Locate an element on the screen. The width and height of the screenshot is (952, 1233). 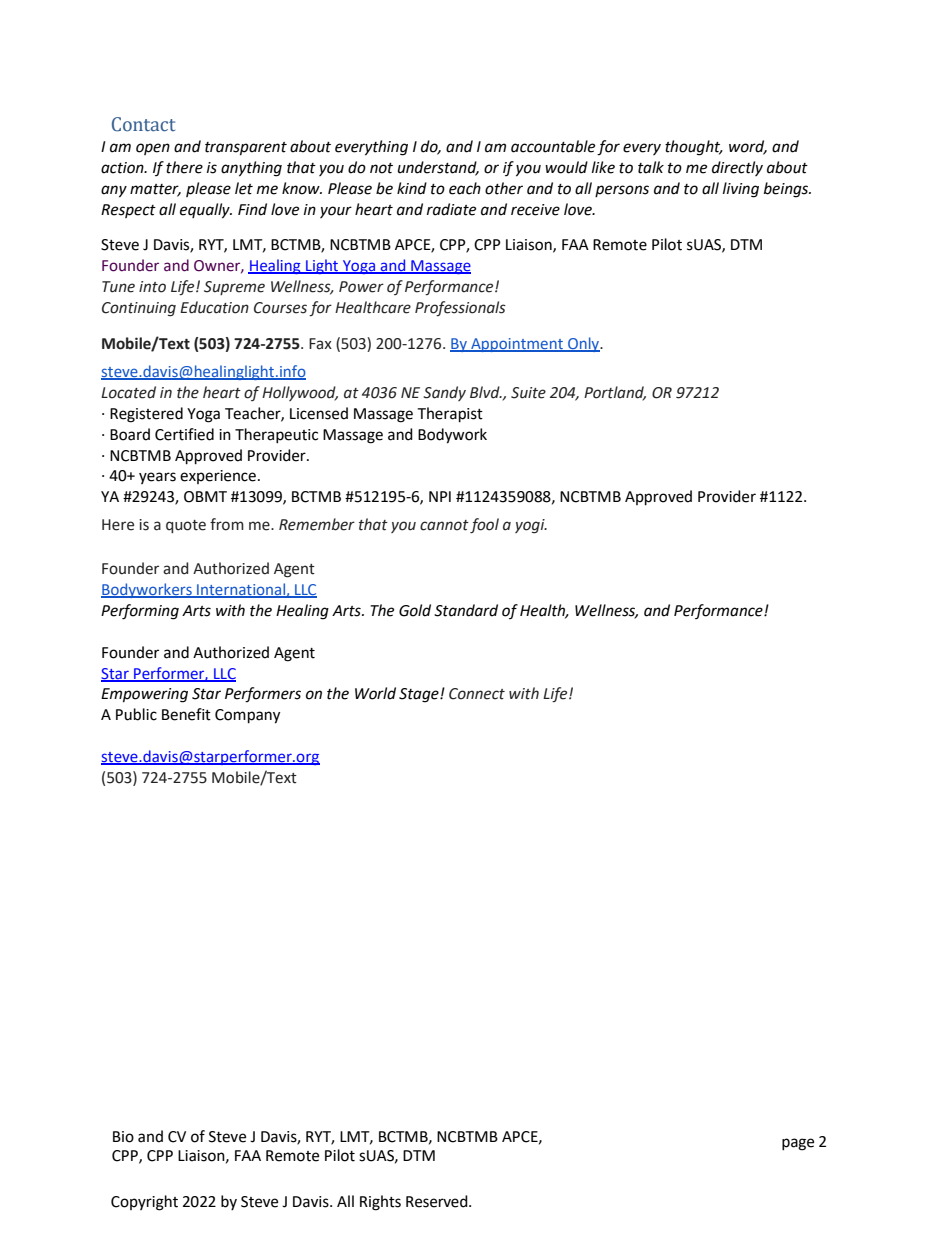
Therapist is located at coordinates (450, 415).
